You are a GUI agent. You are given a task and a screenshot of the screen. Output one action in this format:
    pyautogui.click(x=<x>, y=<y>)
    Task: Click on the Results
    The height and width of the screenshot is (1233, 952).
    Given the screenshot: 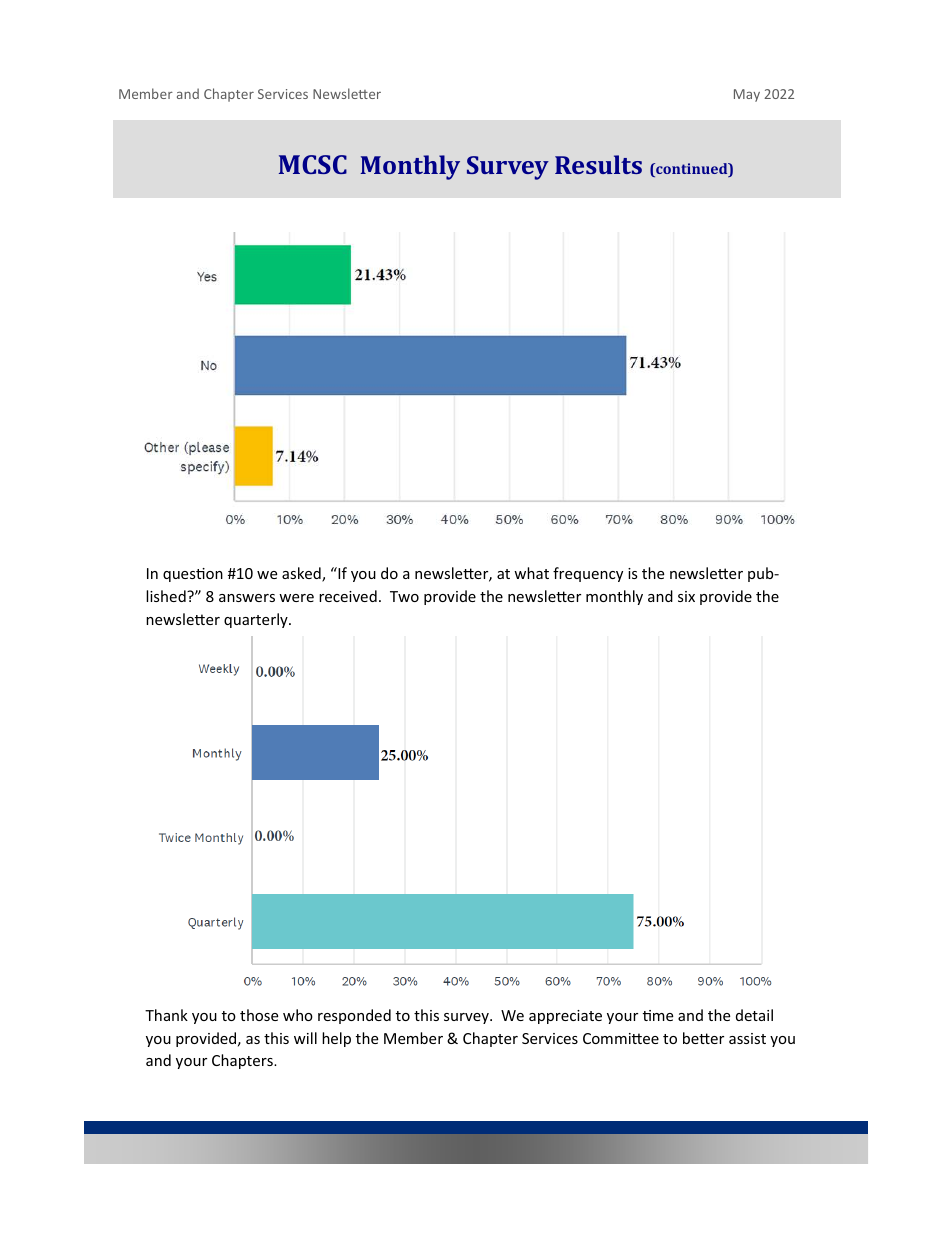 What is the action you would take?
    pyautogui.click(x=598, y=164)
